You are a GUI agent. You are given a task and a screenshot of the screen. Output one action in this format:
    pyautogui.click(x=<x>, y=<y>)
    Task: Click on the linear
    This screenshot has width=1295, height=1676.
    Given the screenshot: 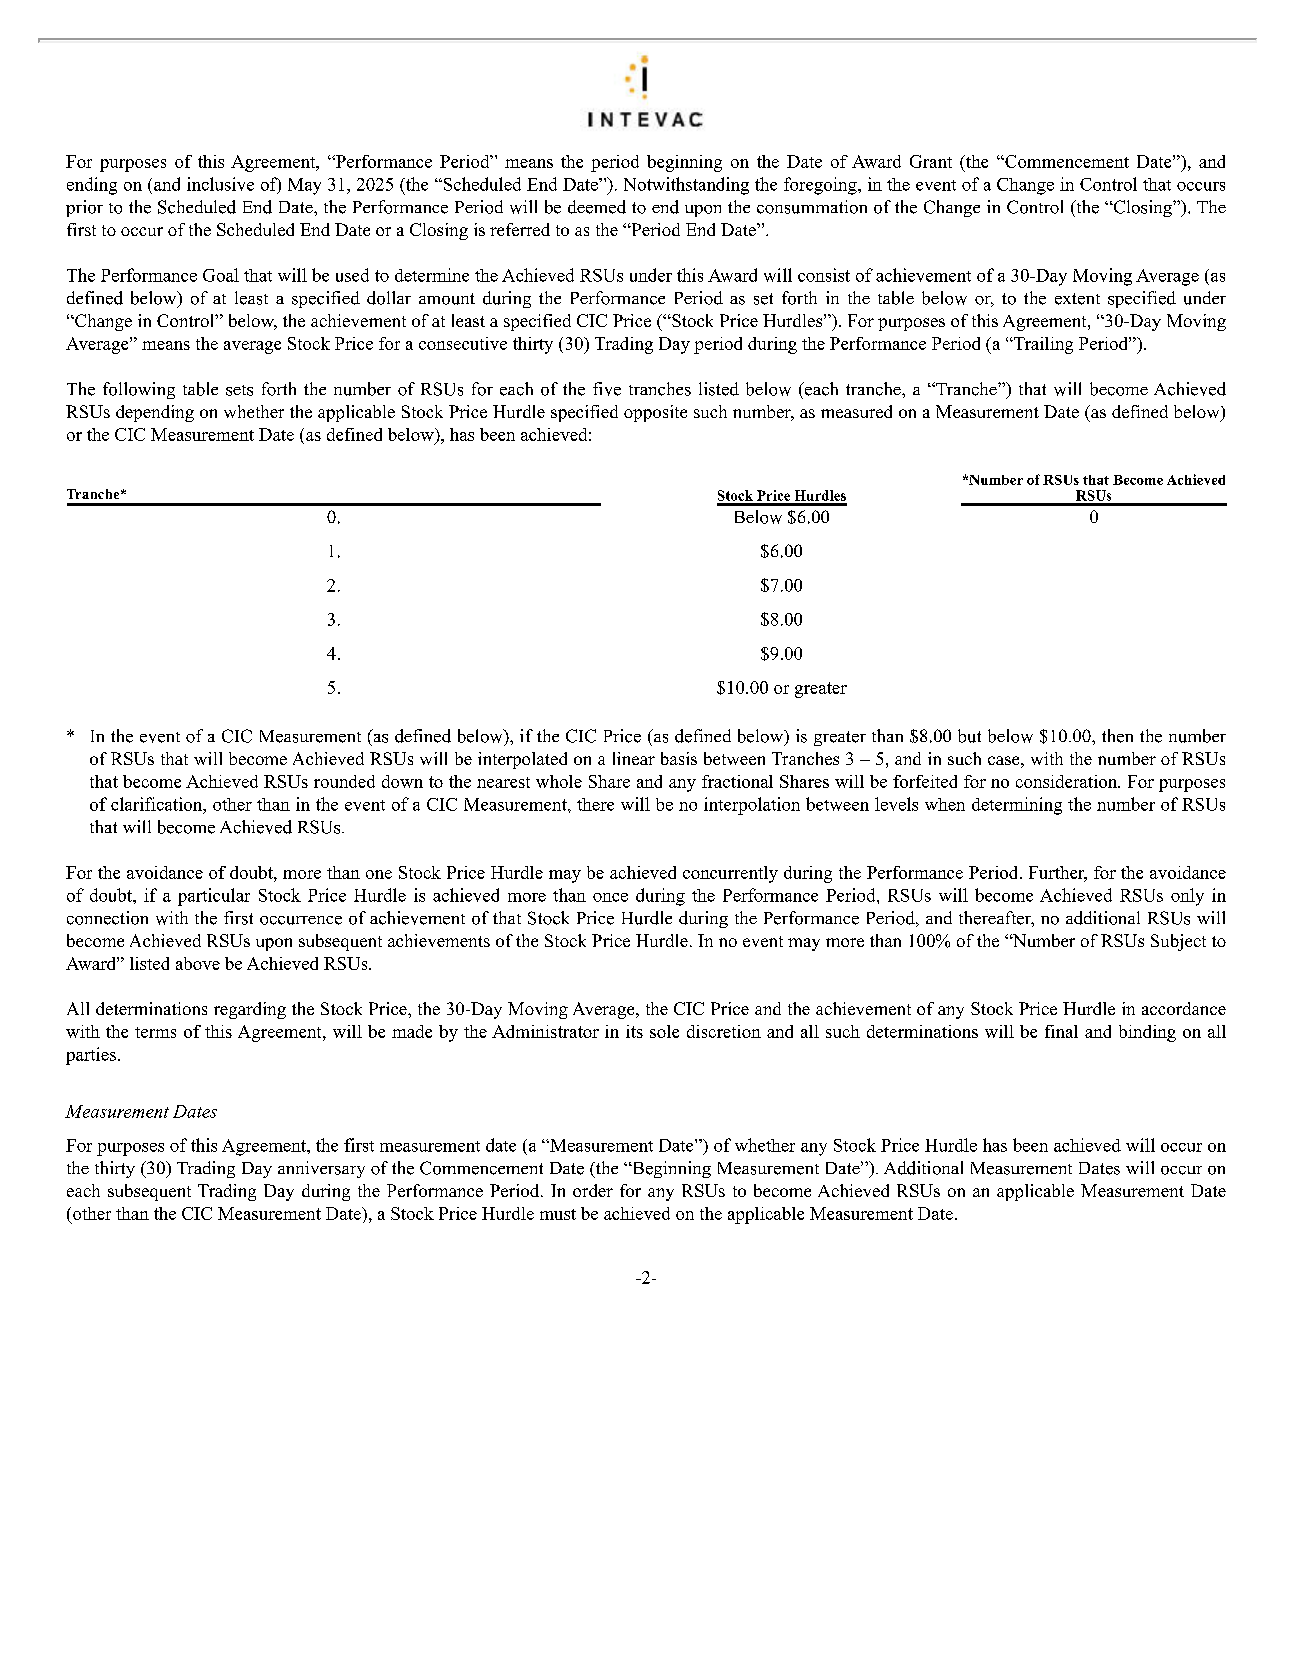 What is the action you would take?
    pyautogui.click(x=634, y=758)
